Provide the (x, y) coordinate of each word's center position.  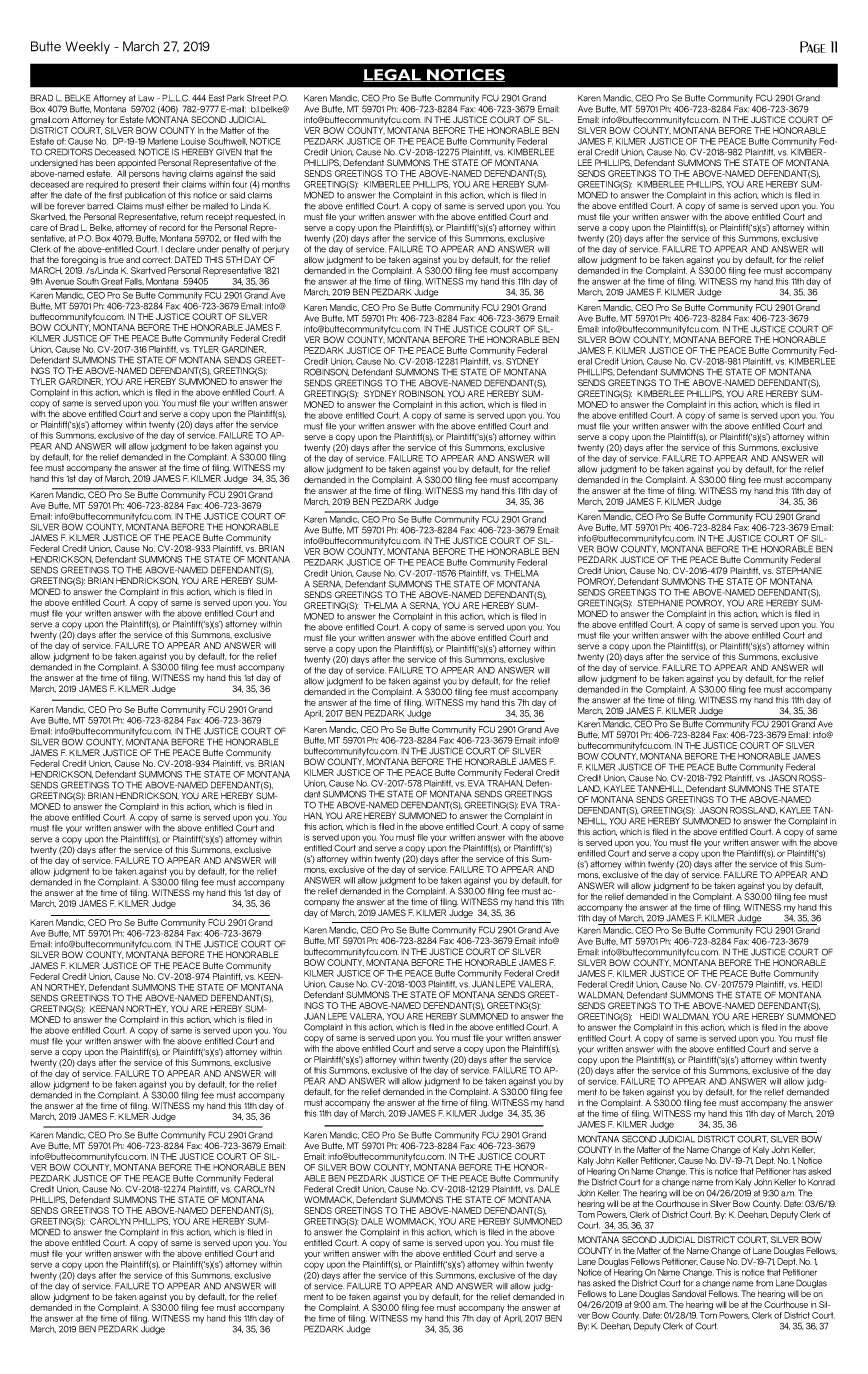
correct (157, 259)
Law (146, 98)
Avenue (59, 281)
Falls (134, 281)
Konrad (821, 1182)
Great (112, 281)
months (276, 184)
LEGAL (393, 75)
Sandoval (689, 1293)
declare (180, 249)
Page (812, 47)
